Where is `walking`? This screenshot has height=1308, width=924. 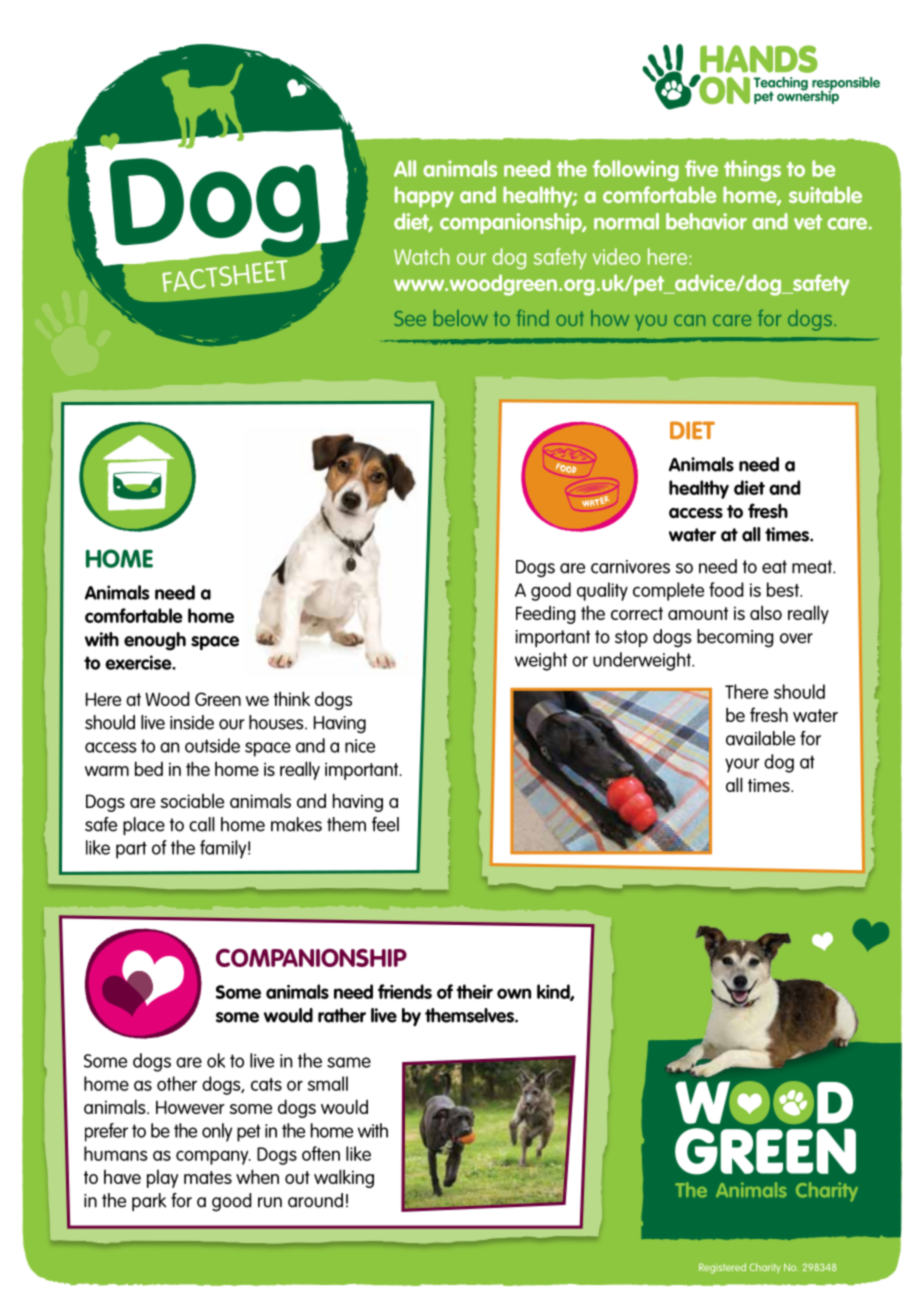
walking is located at coordinates (344, 1178).
